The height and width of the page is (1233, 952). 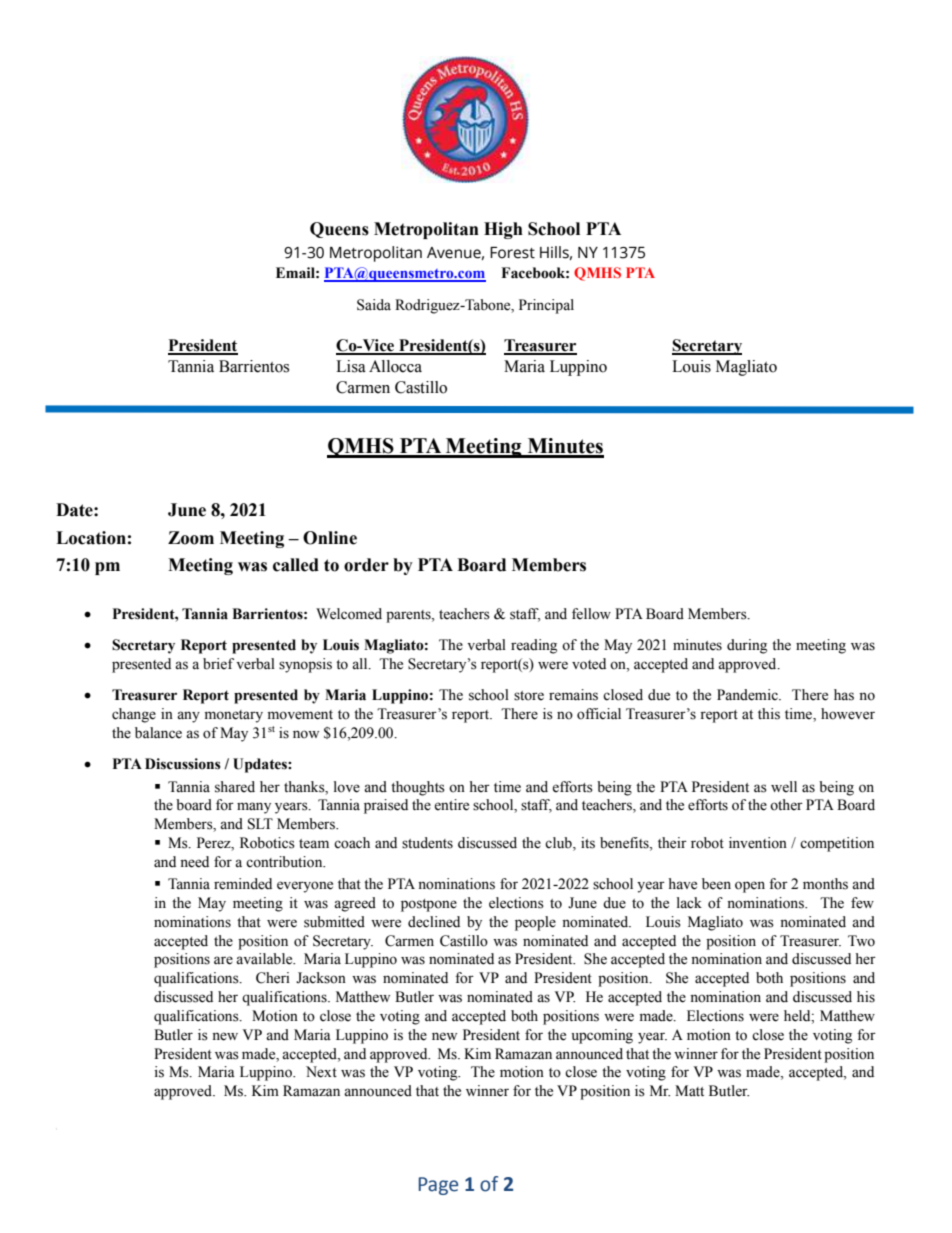 What do you see at coordinates (321, 1072) in the page?
I see `Next` at bounding box center [321, 1072].
